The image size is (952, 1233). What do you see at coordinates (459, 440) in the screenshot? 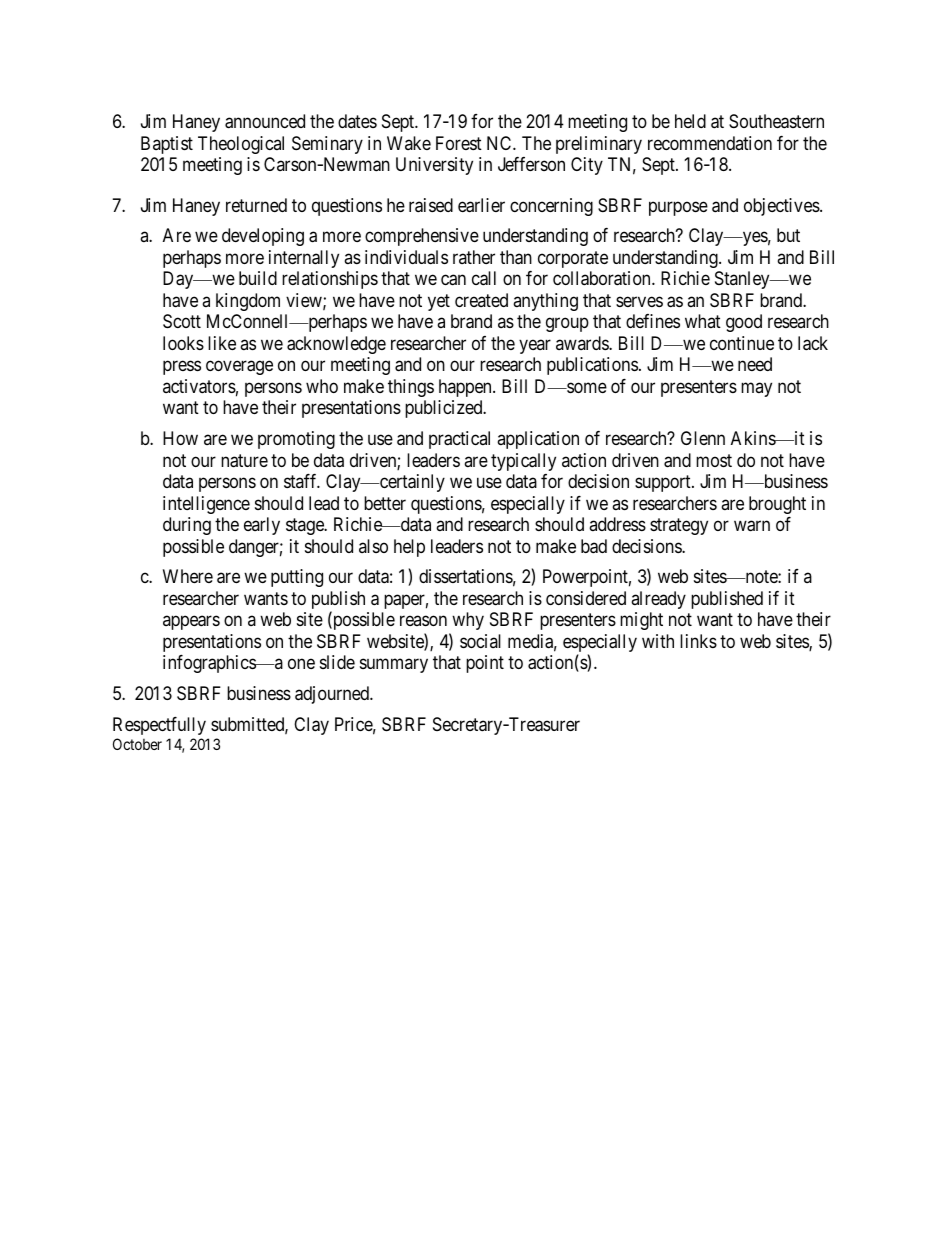
I see `practical` at bounding box center [459, 440].
